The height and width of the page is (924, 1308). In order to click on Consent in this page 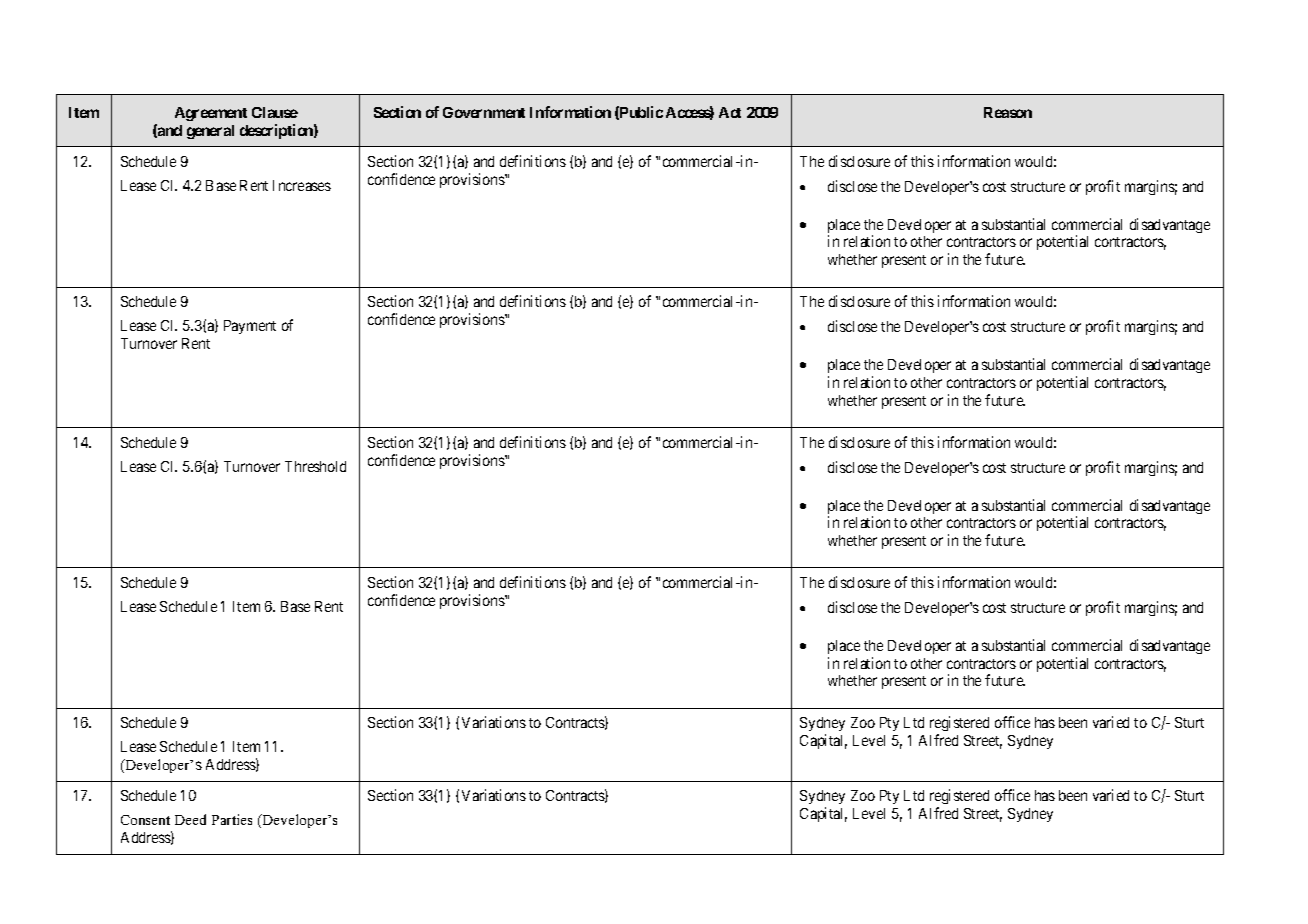, I will do `click(145, 820)`.
